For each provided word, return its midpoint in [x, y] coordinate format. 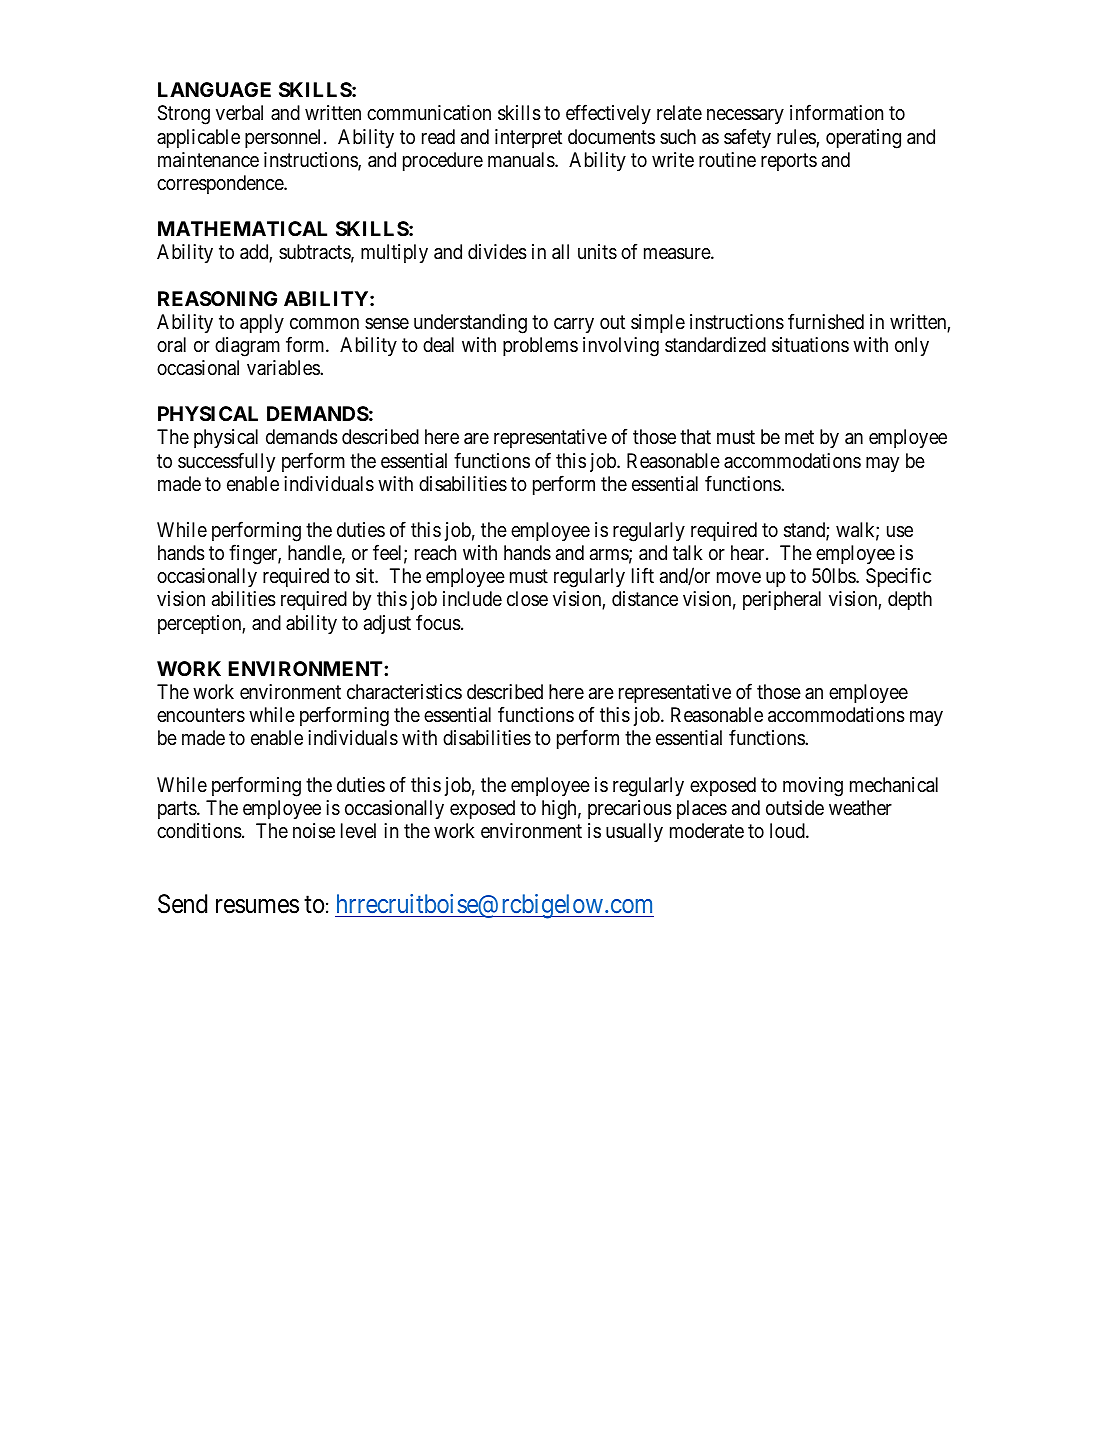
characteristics [404, 691]
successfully [226, 462]
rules [797, 138]
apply [262, 323]
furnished [826, 321]
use [900, 532]
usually [634, 832]
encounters [201, 716]
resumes [257, 906]
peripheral [782, 600]
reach [435, 553]
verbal [239, 113]
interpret [528, 138]
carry [574, 325]
